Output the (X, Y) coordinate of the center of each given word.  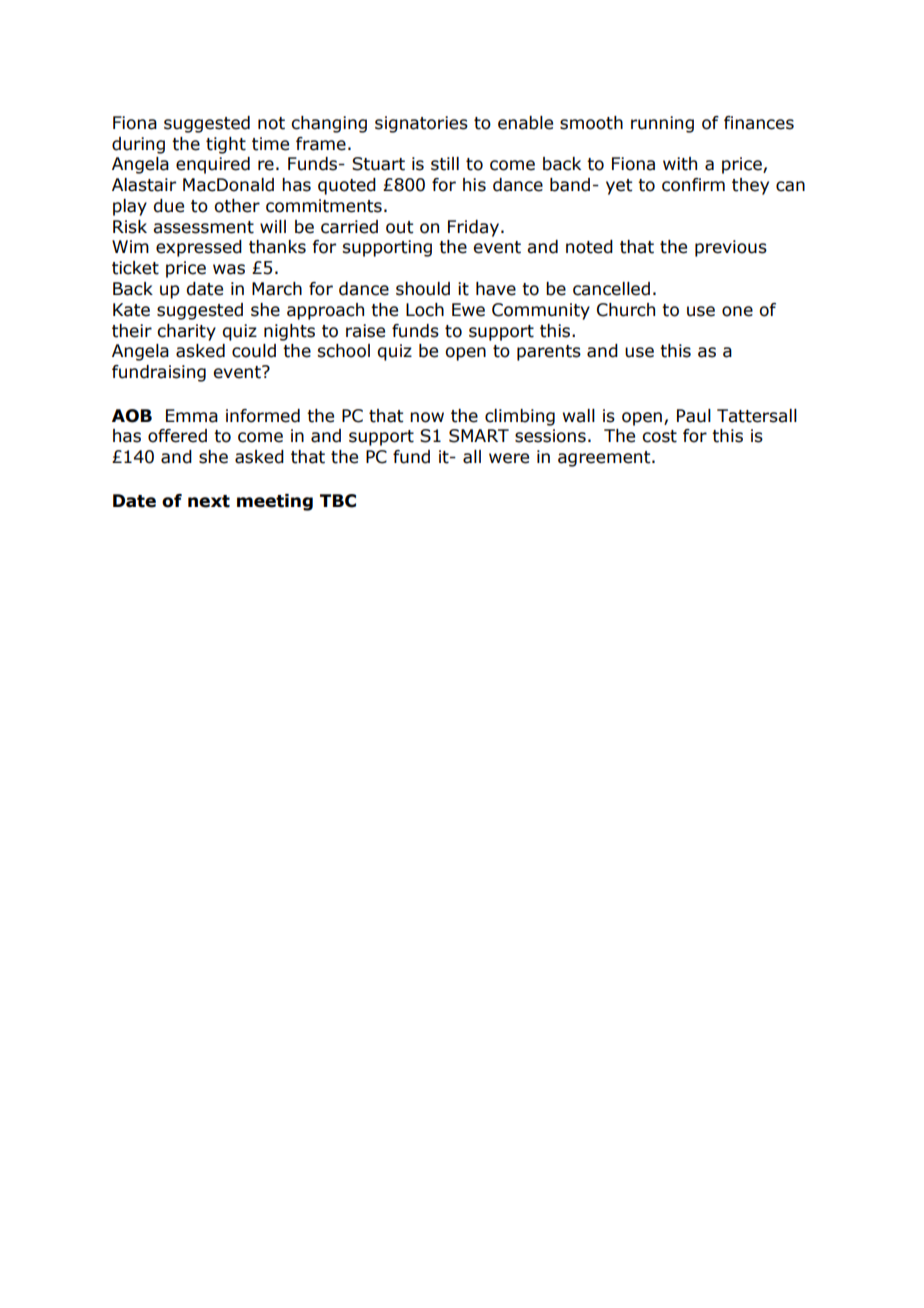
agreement (605, 459)
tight (226, 145)
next (209, 501)
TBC (338, 501)
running (662, 124)
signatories (421, 124)
